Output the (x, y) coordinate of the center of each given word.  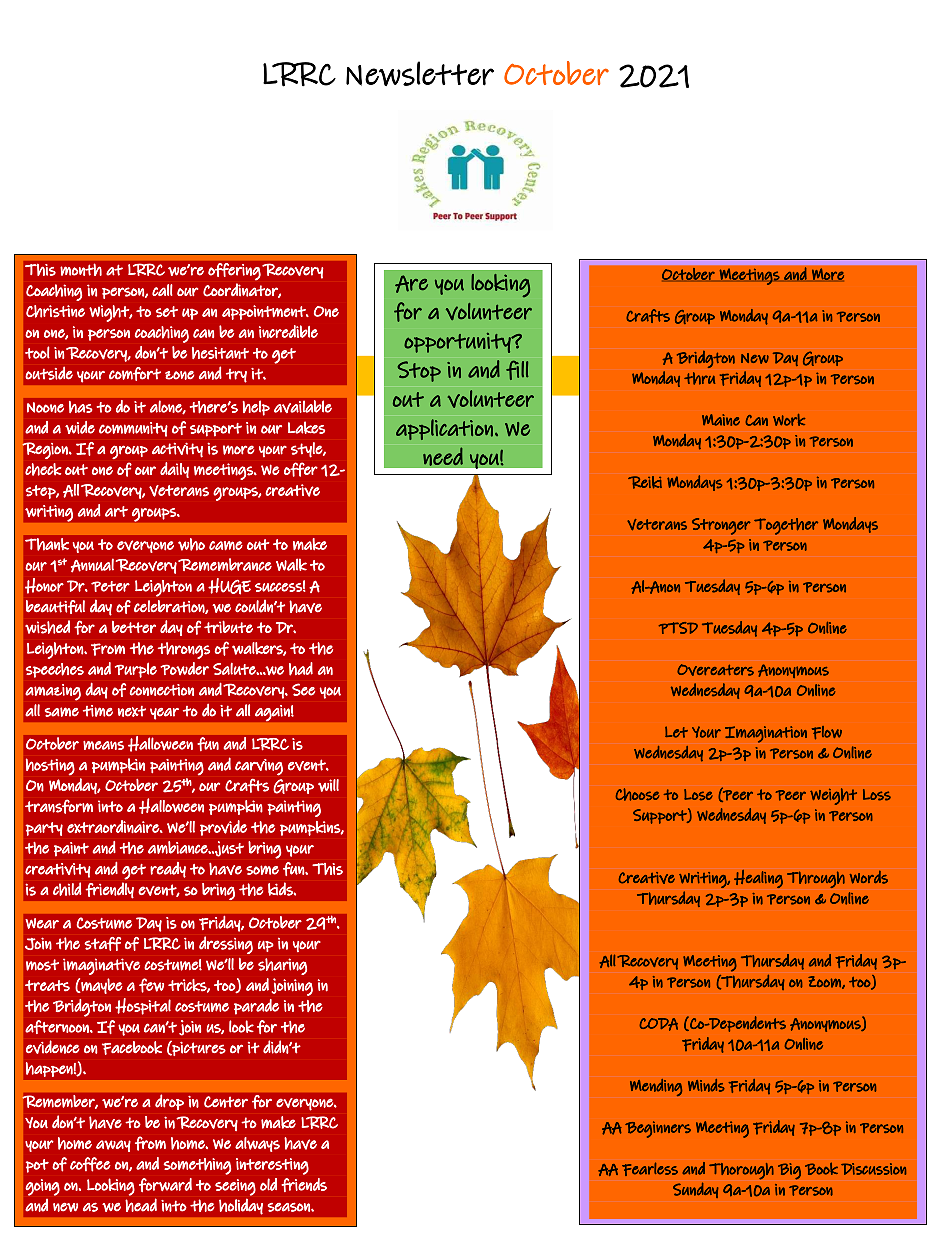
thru (699, 378)
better (134, 627)
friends (304, 1185)
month (81, 270)
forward (165, 1185)
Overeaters (715, 670)
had (301, 669)
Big (789, 1171)
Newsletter (420, 73)
